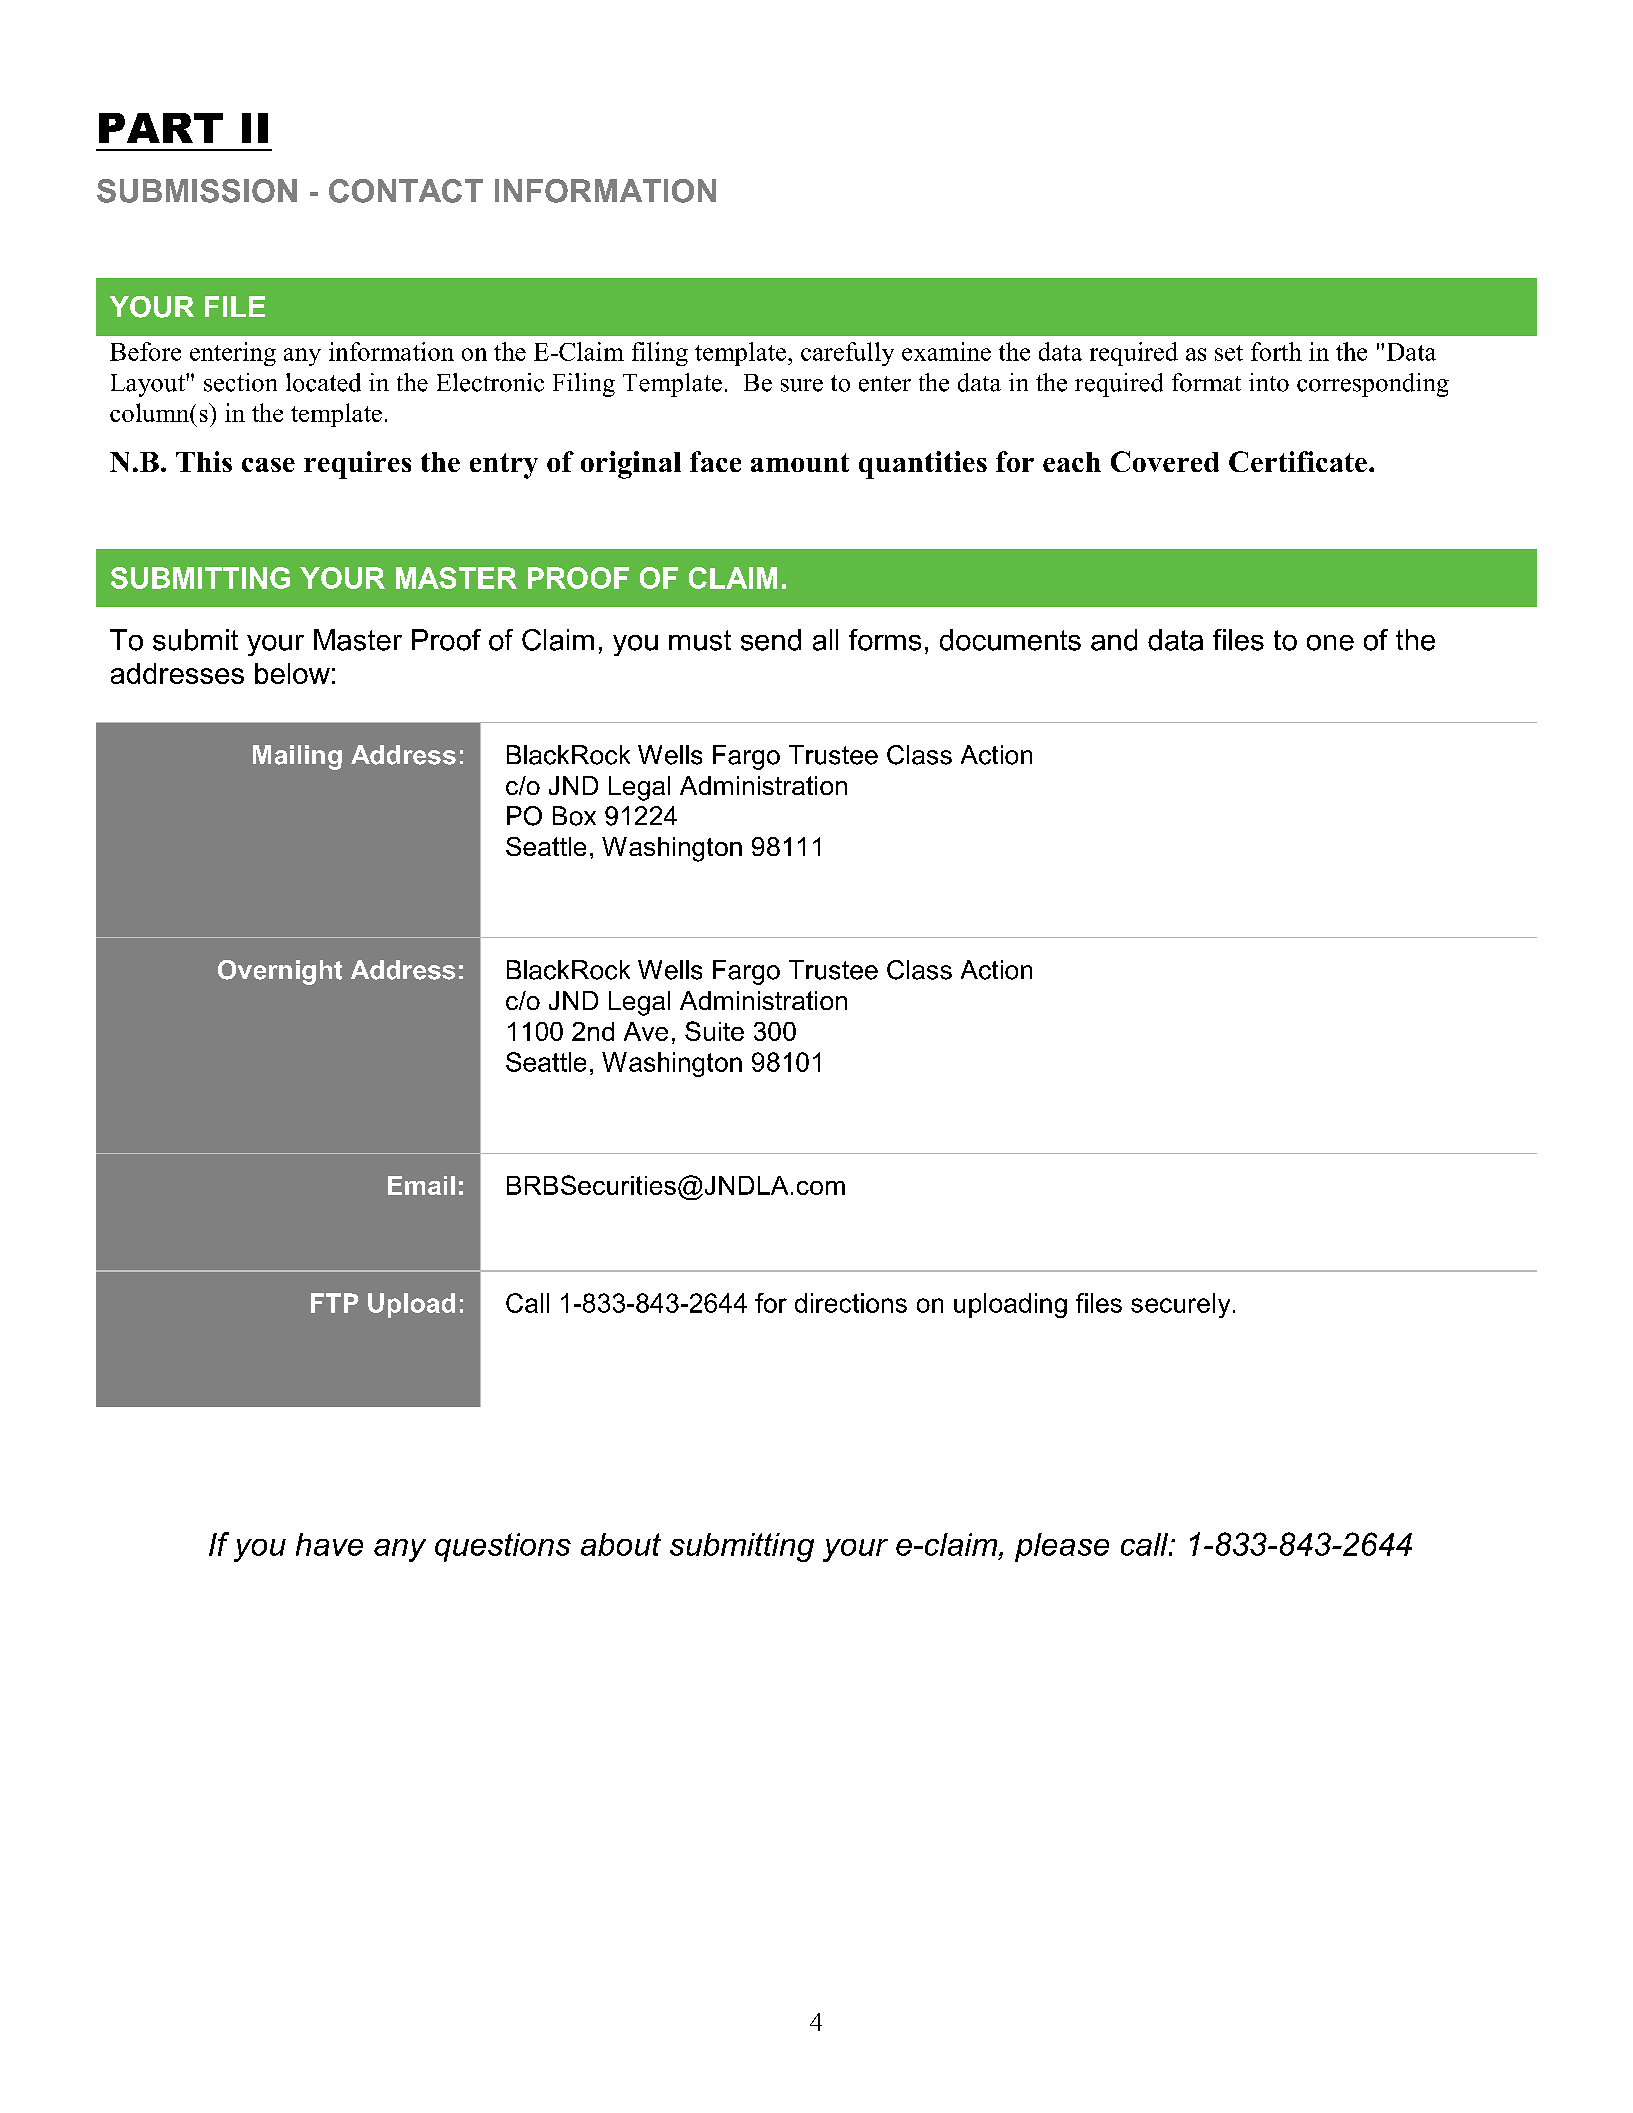  I want to click on have, so click(329, 1544).
